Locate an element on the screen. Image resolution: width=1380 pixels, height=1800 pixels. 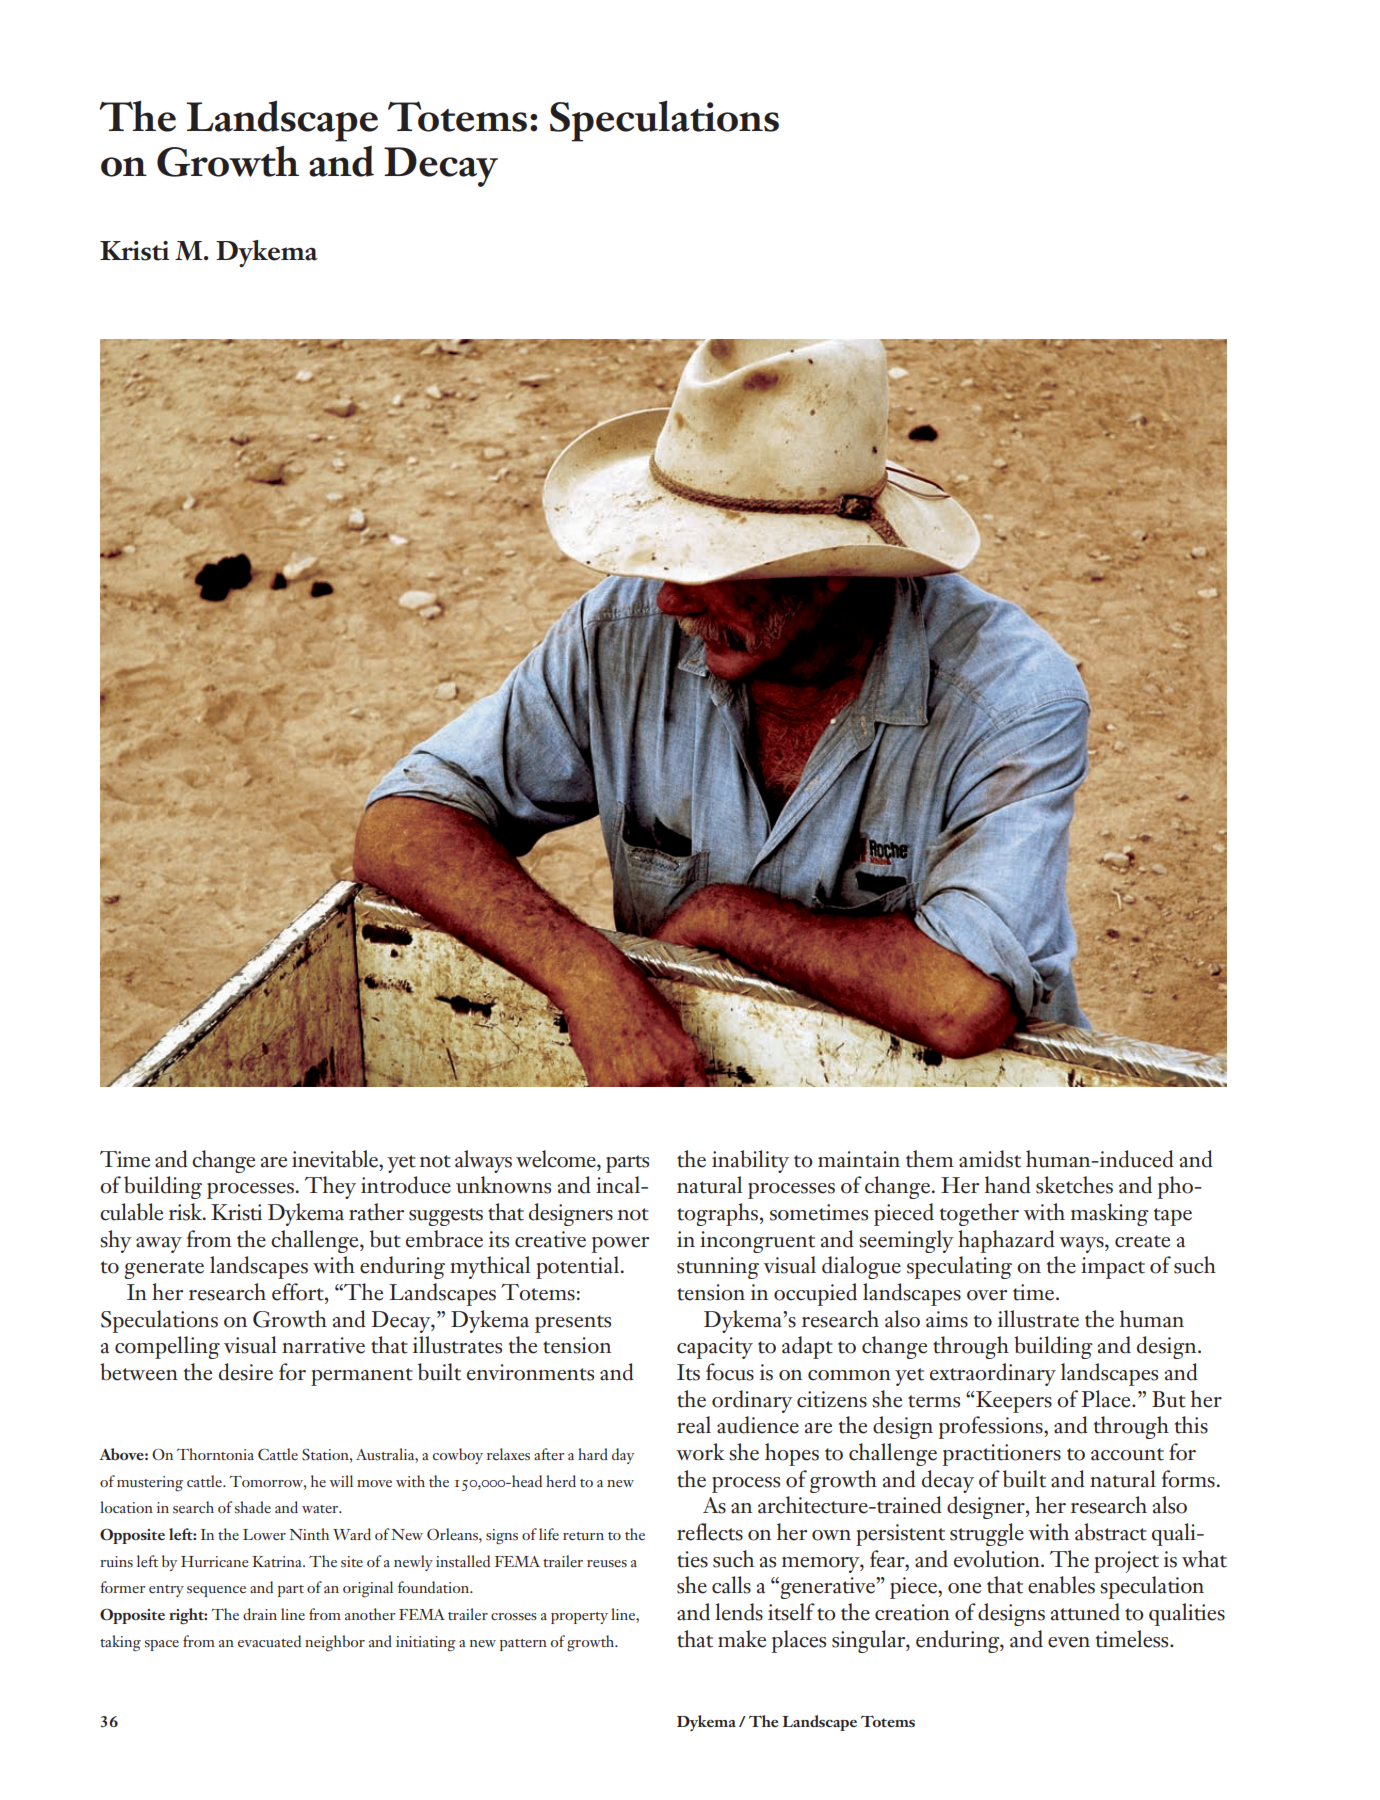
hand is located at coordinates (1008, 1185).
